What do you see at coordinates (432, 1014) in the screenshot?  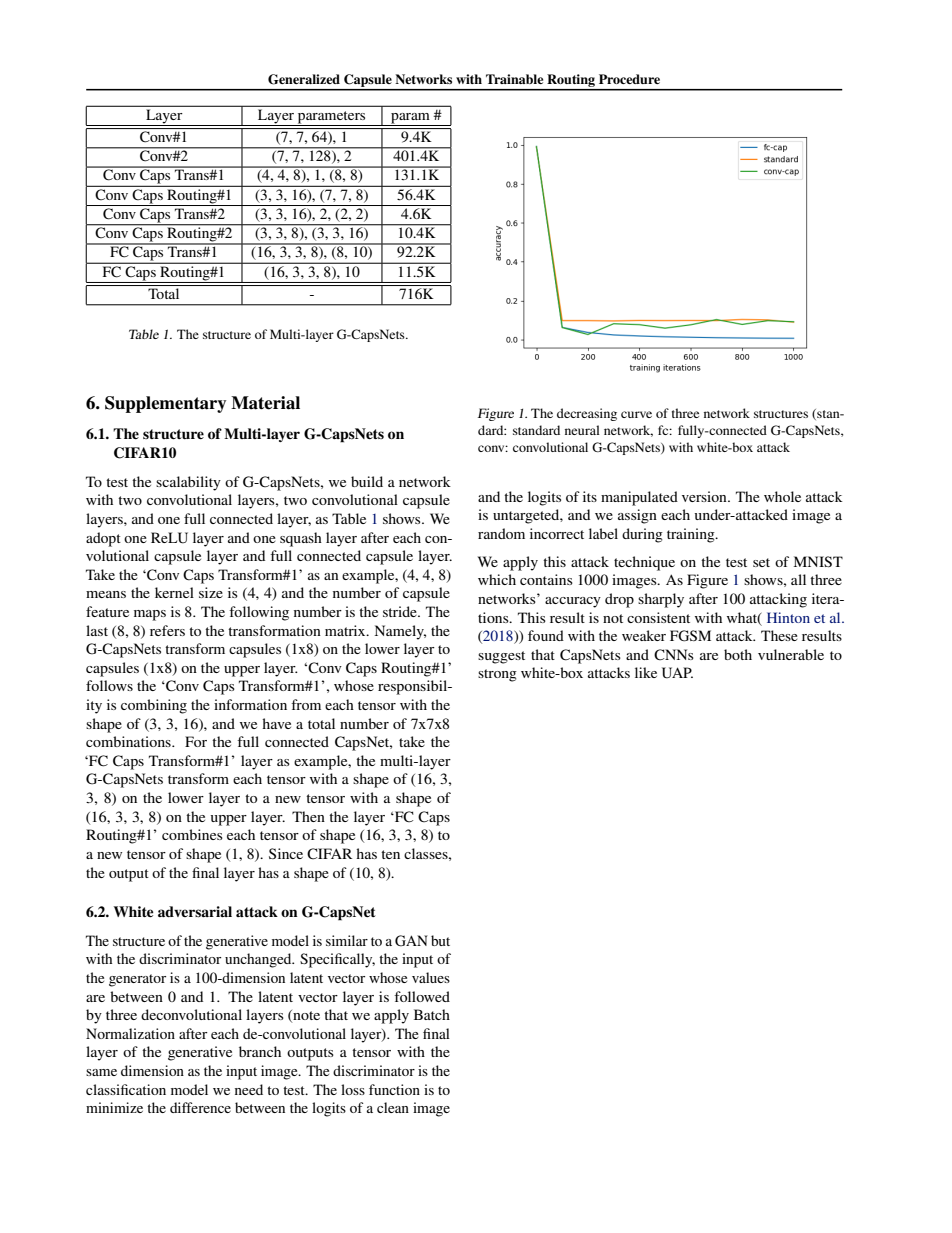 I see `Batch` at bounding box center [432, 1014].
